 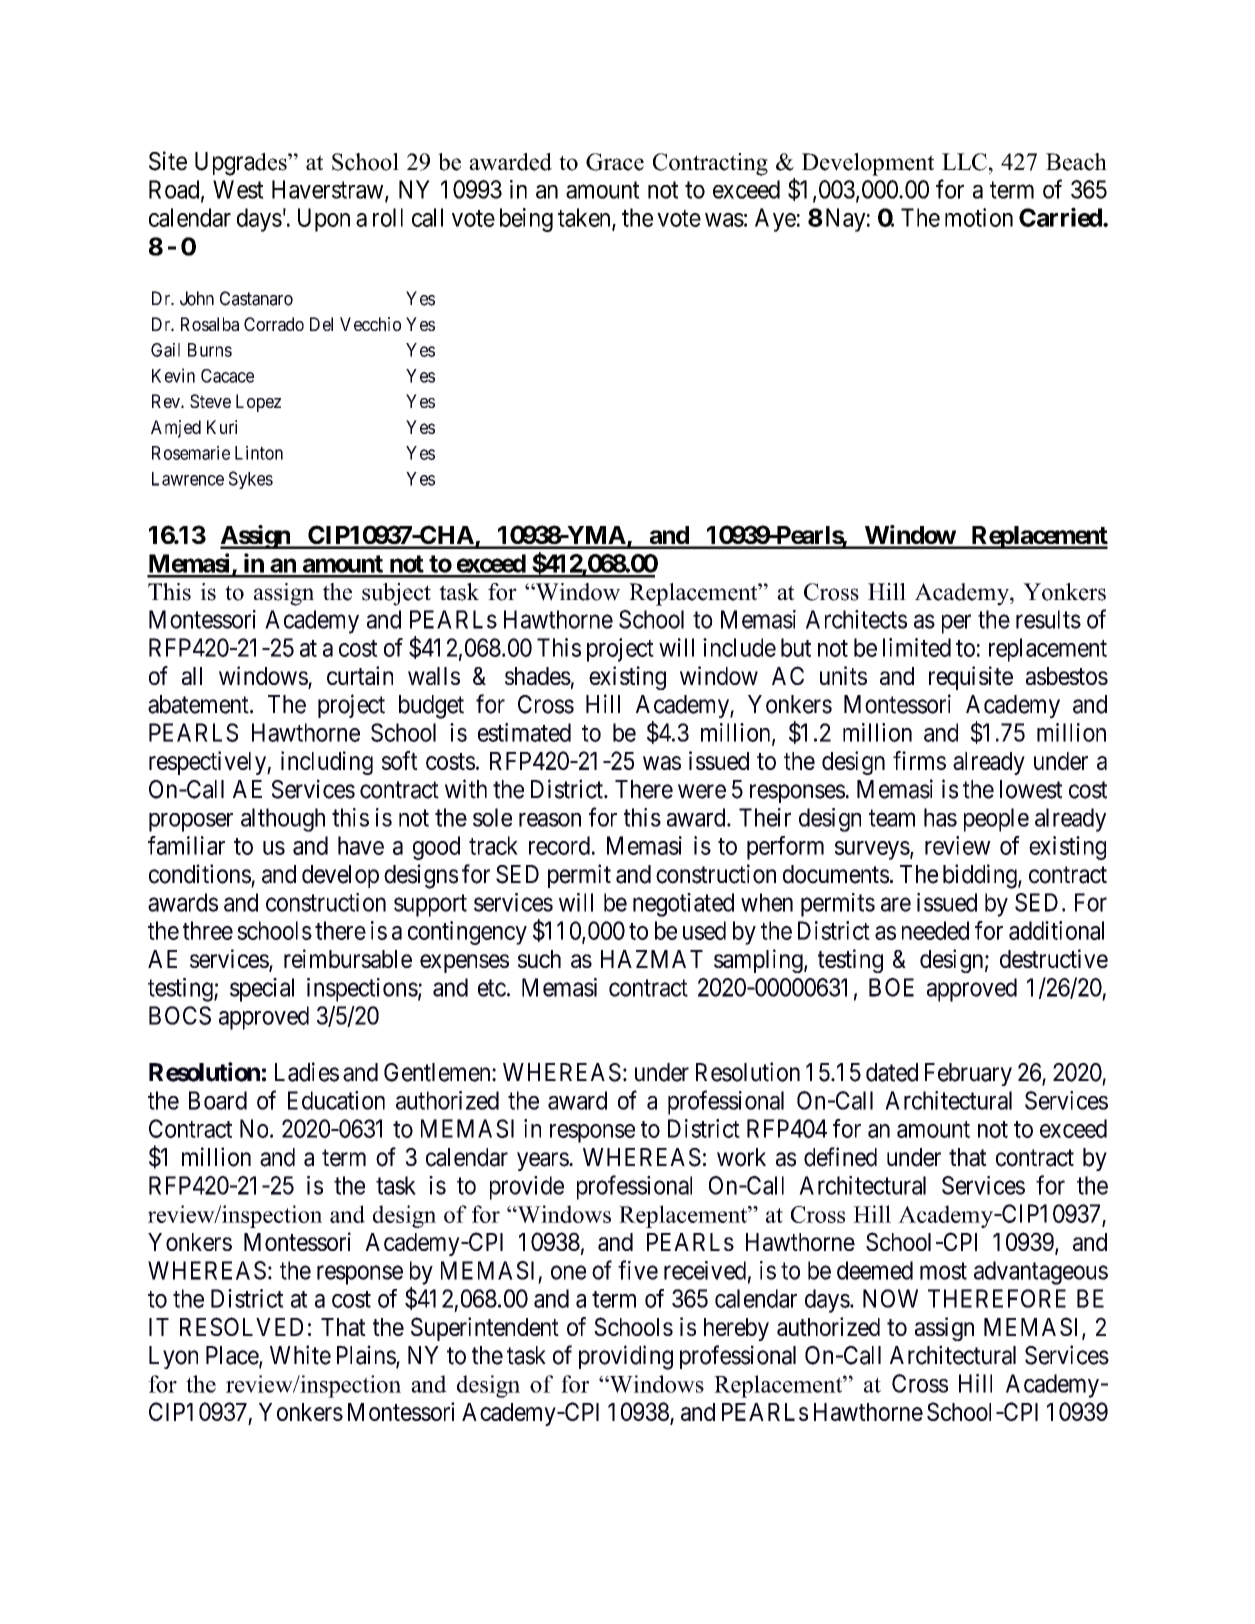 I want to click on February, so click(x=968, y=1074).
